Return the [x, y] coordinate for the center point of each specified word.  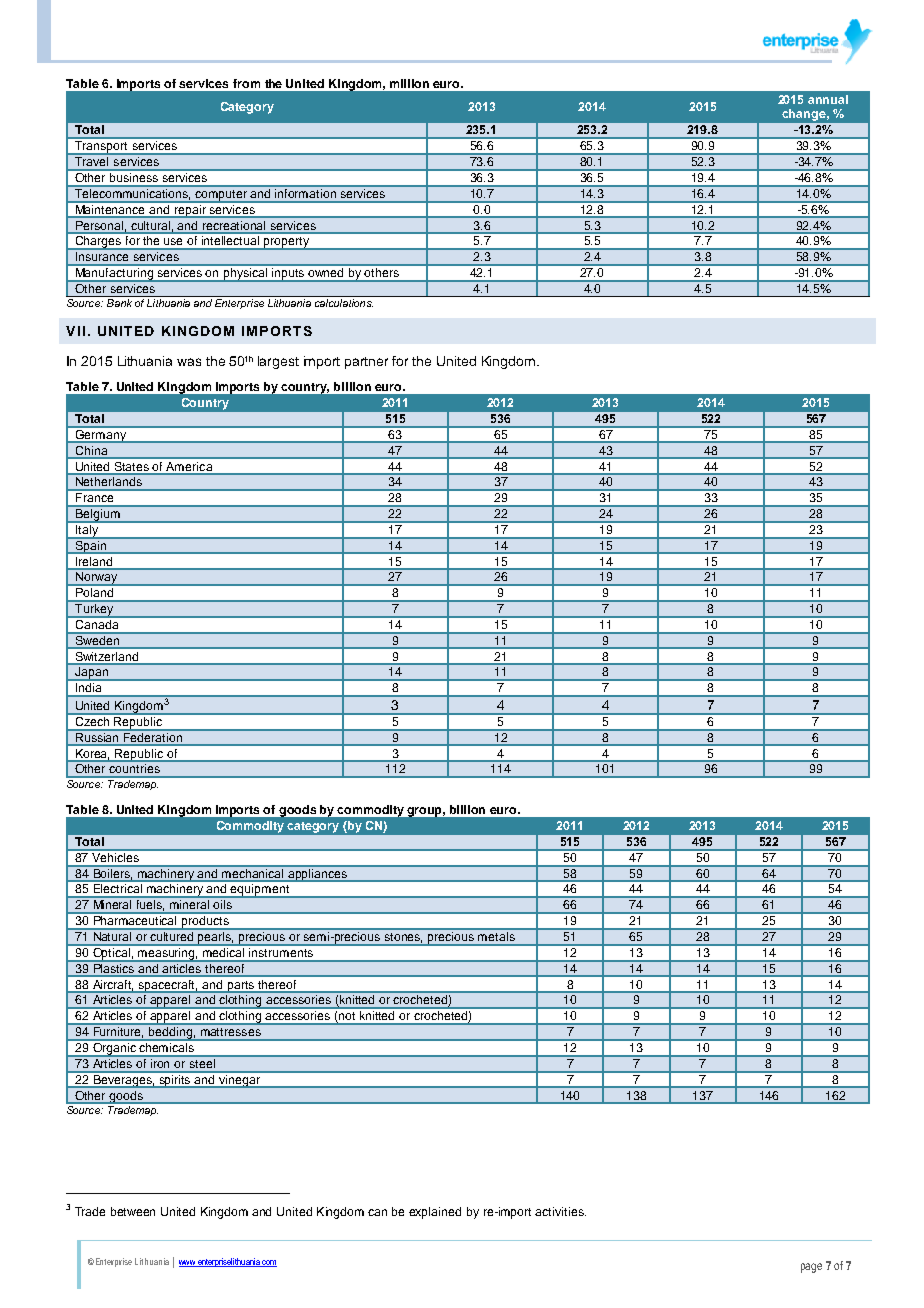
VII [75, 331]
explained [435, 1213]
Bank [119, 301]
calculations [343, 301]
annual [828, 99]
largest [278, 362]
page [811, 1268]
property [286, 243]
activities [560, 1211]
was [189, 362]
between [133, 1211]
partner [366, 363]
